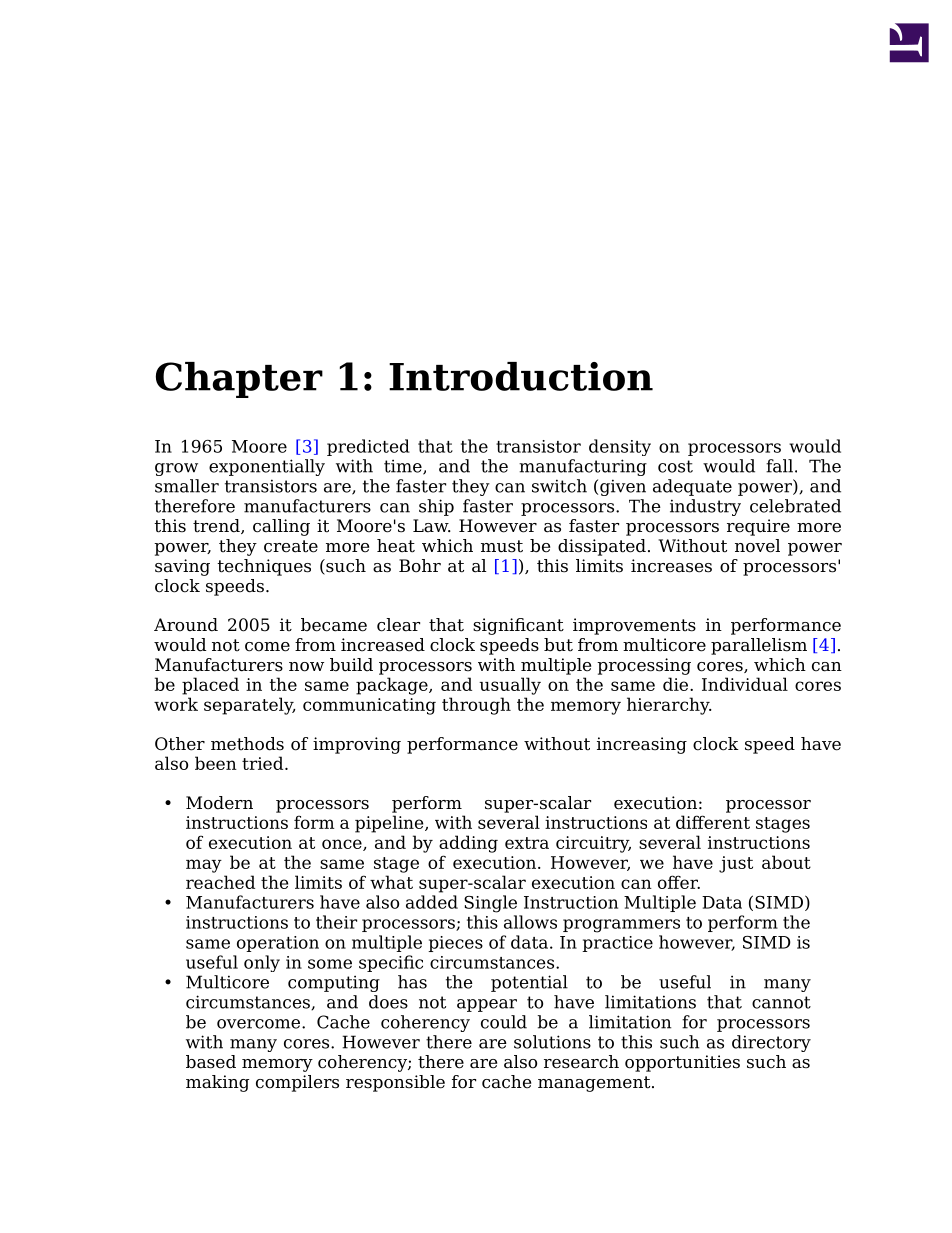 The width and height of the screenshot is (952, 1233). Describe the element at coordinates (239, 380) in the screenshot. I see `Chapter` at that location.
